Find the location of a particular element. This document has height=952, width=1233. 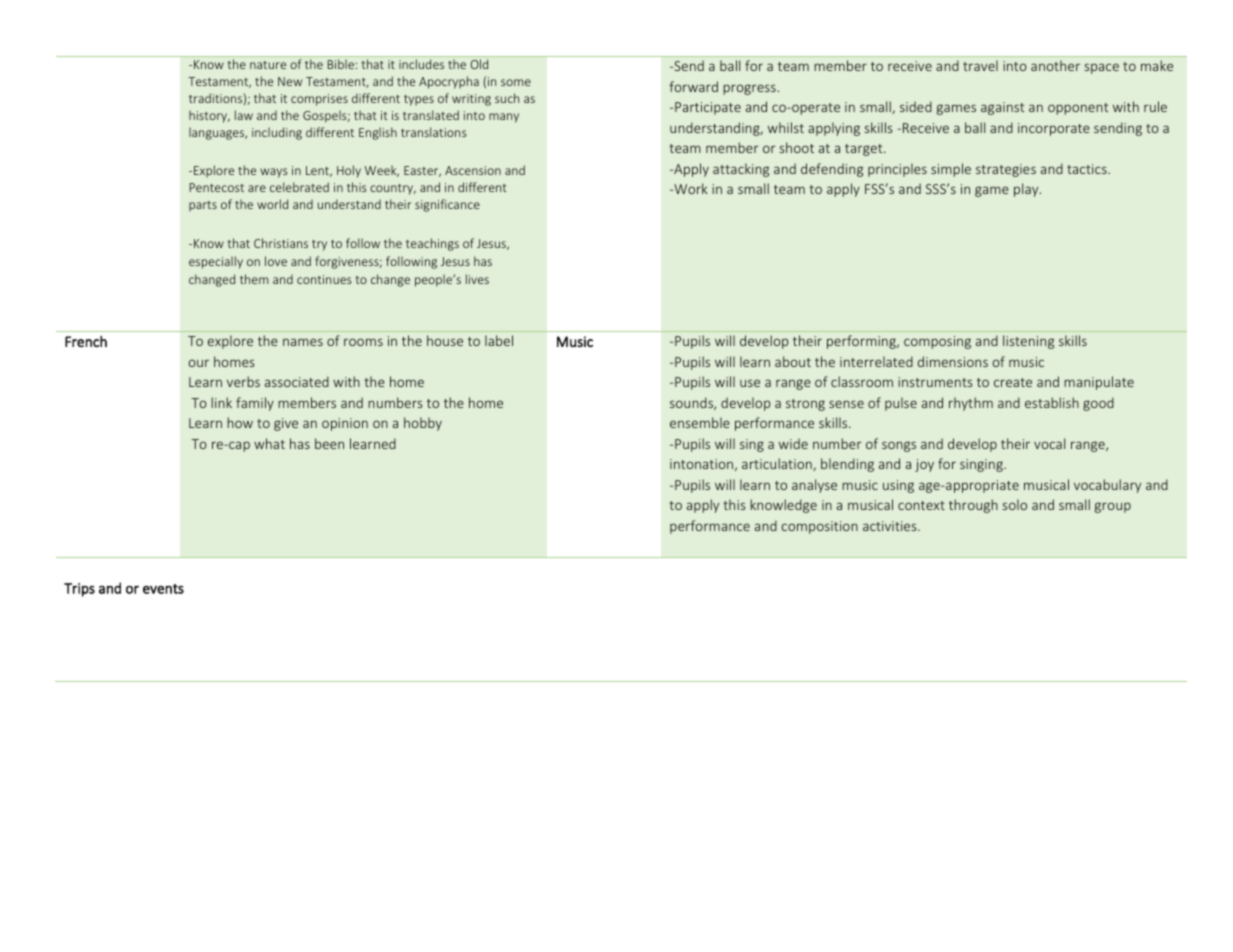

activities is located at coordinates (891, 526).
